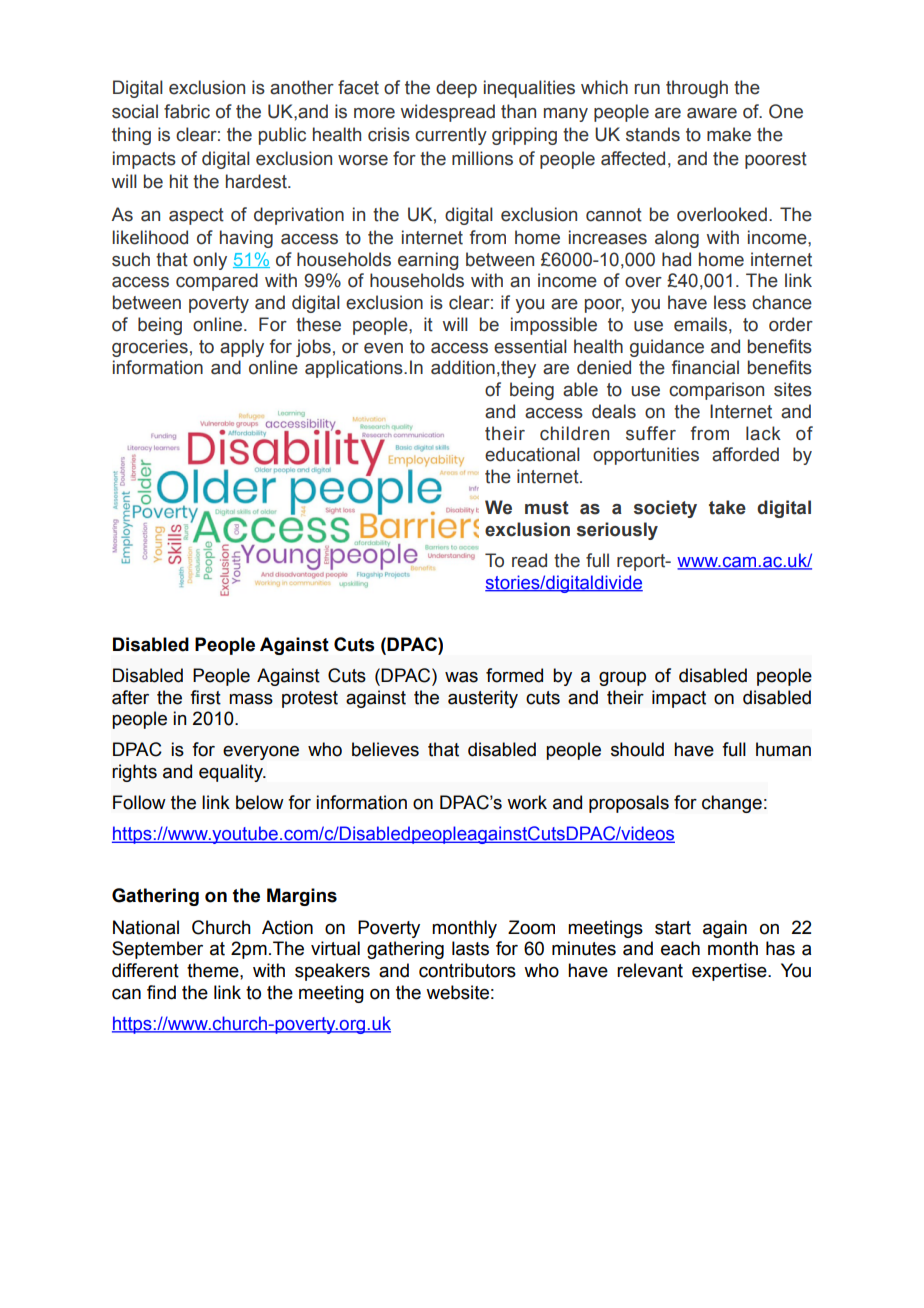  I want to click on fabric, so click(187, 111).
